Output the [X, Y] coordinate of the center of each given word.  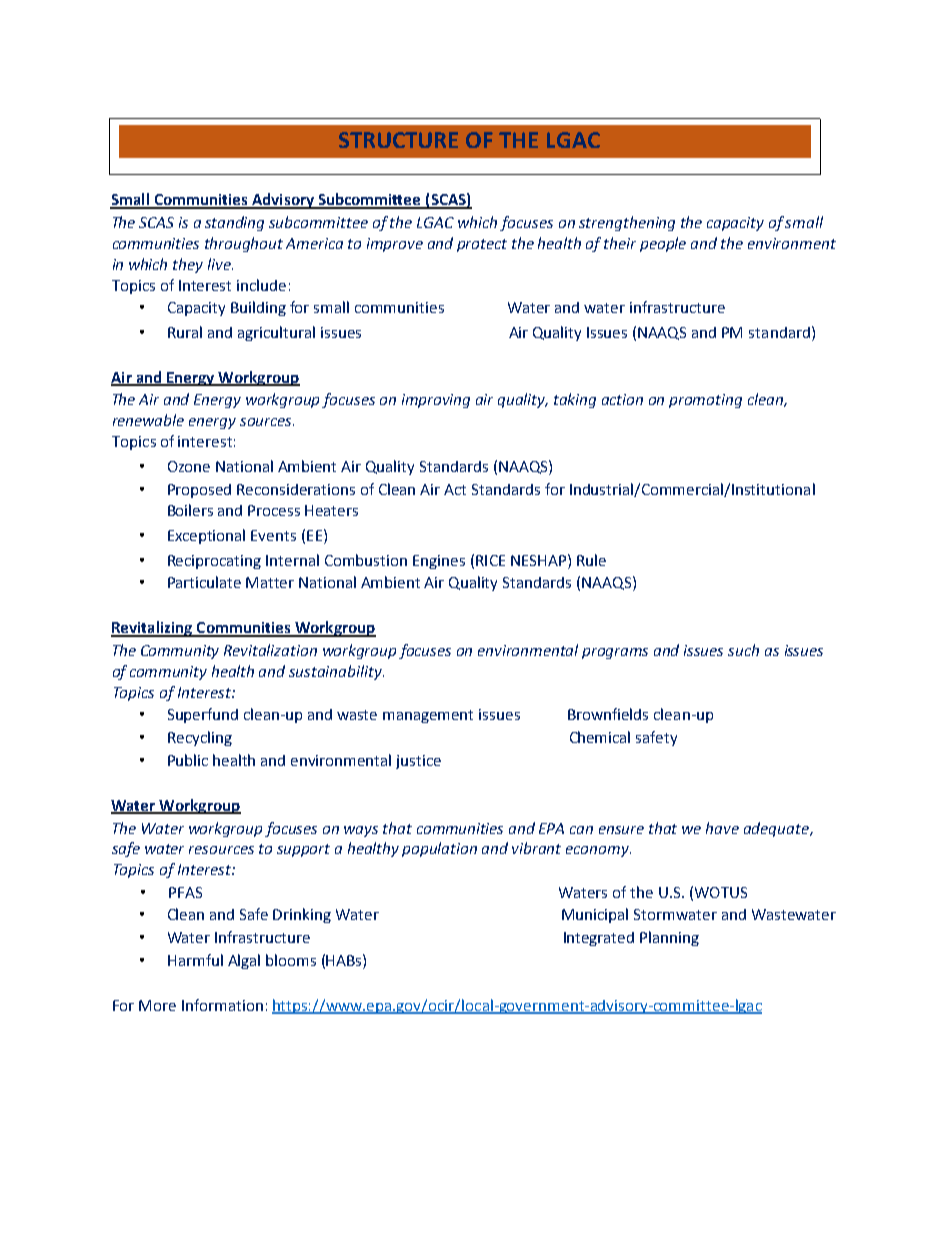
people [663, 244]
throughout [244, 244]
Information [222, 1005]
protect [482, 245]
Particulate [204, 582]
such [743, 650]
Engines [439, 562]
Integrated [599, 939]
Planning [669, 938]
